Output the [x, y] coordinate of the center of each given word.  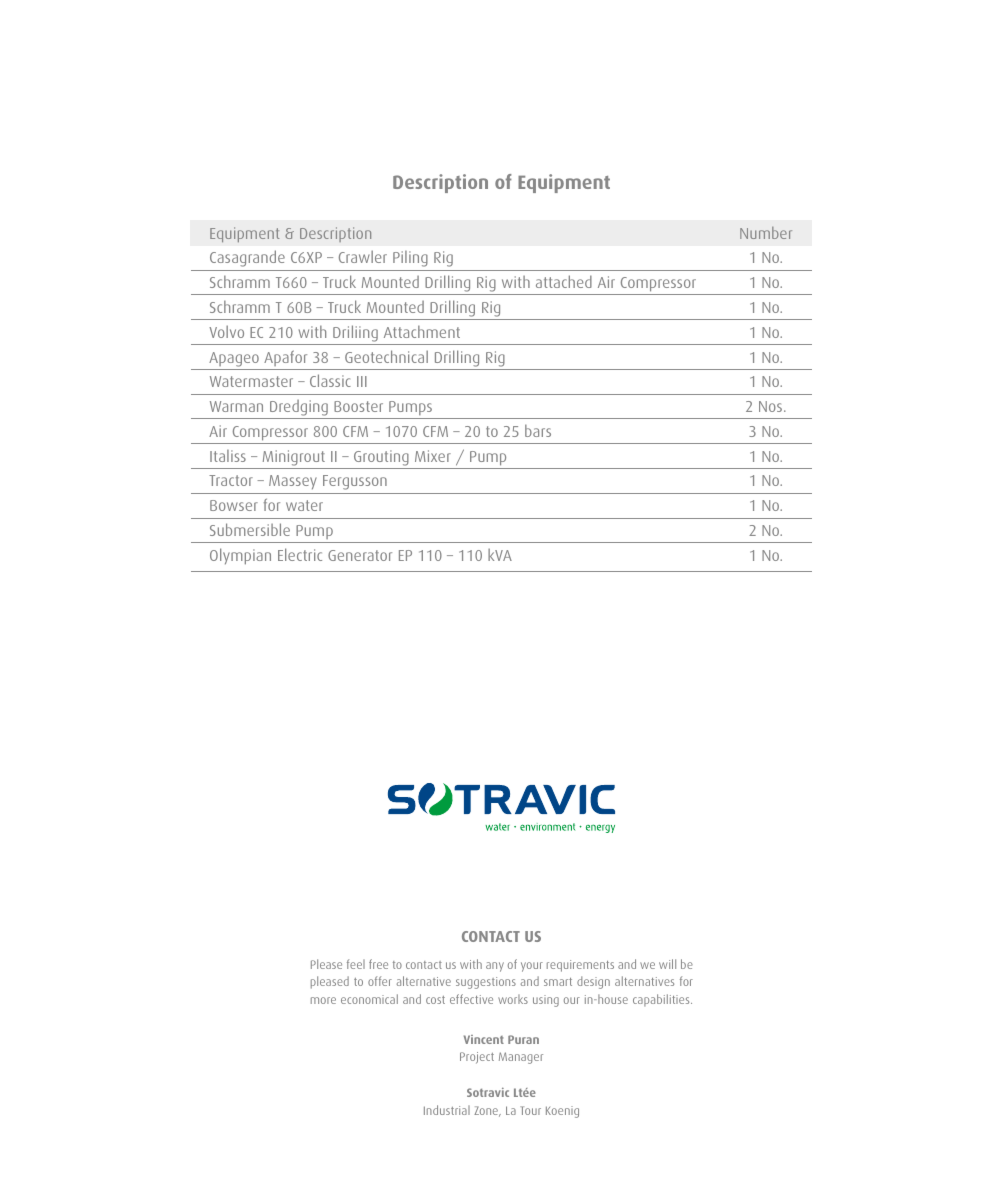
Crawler [363, 256]
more [323, 1000]
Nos [772, 406]
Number [766, 233]
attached [564, 281]
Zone [487, 1111]
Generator [360, 555]
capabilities [662, 1000]
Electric [300, 554]
